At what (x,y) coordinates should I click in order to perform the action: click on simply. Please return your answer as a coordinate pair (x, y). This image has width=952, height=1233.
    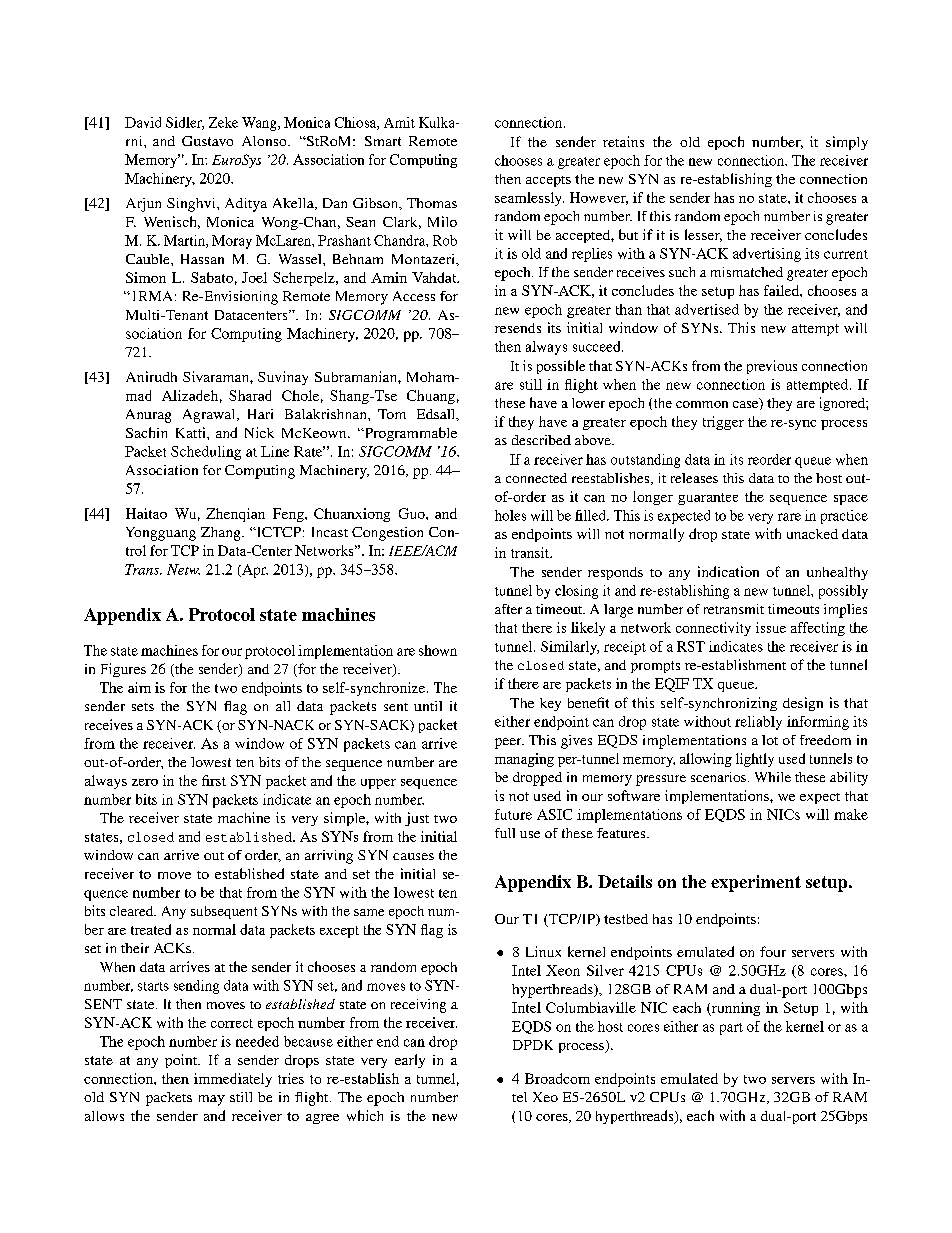
    Looking at the image, I should click on (847, 143).
